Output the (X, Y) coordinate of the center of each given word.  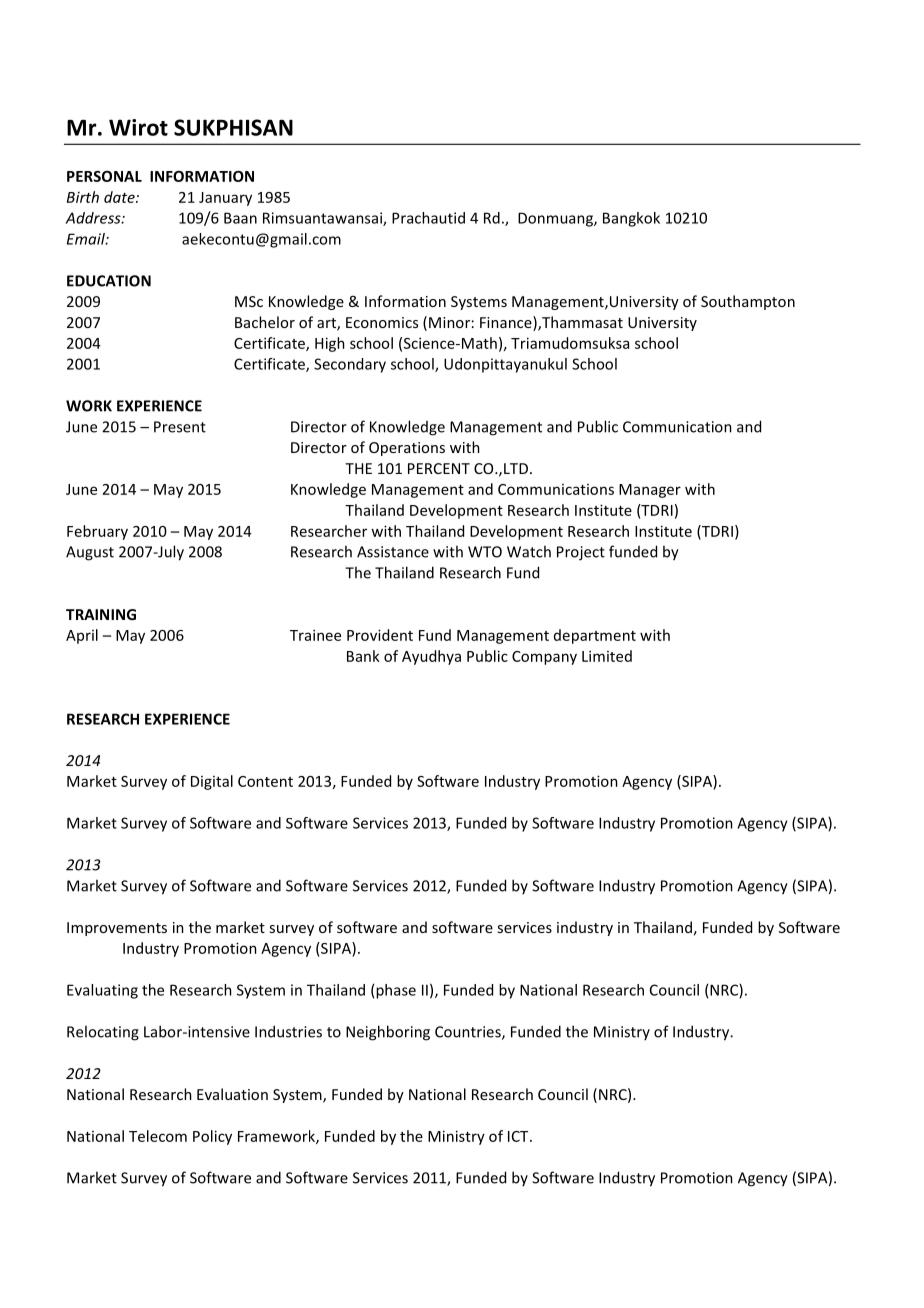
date (120, 197)
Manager (650, 491)
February (97, 532)
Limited (607, 656)
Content (265, 781)
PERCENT (439, 468)
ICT (519, 1136)
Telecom (158, 1136)
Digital (212, 782)
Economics (382, 322)
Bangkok (631, 219)
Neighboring (388, 1033)
